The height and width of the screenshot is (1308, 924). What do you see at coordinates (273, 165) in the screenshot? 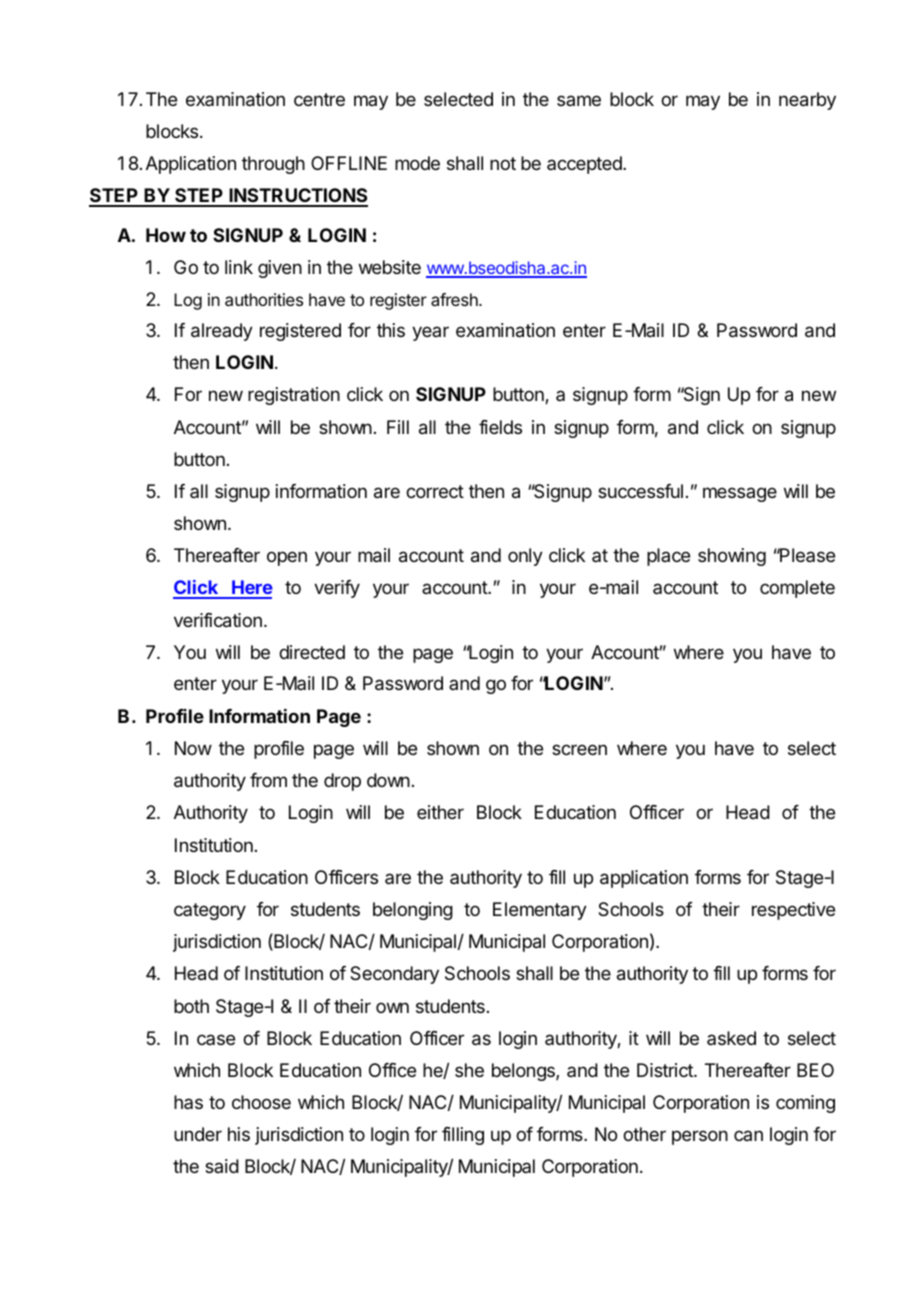
I see `through` at bounding box center [273, 165].
